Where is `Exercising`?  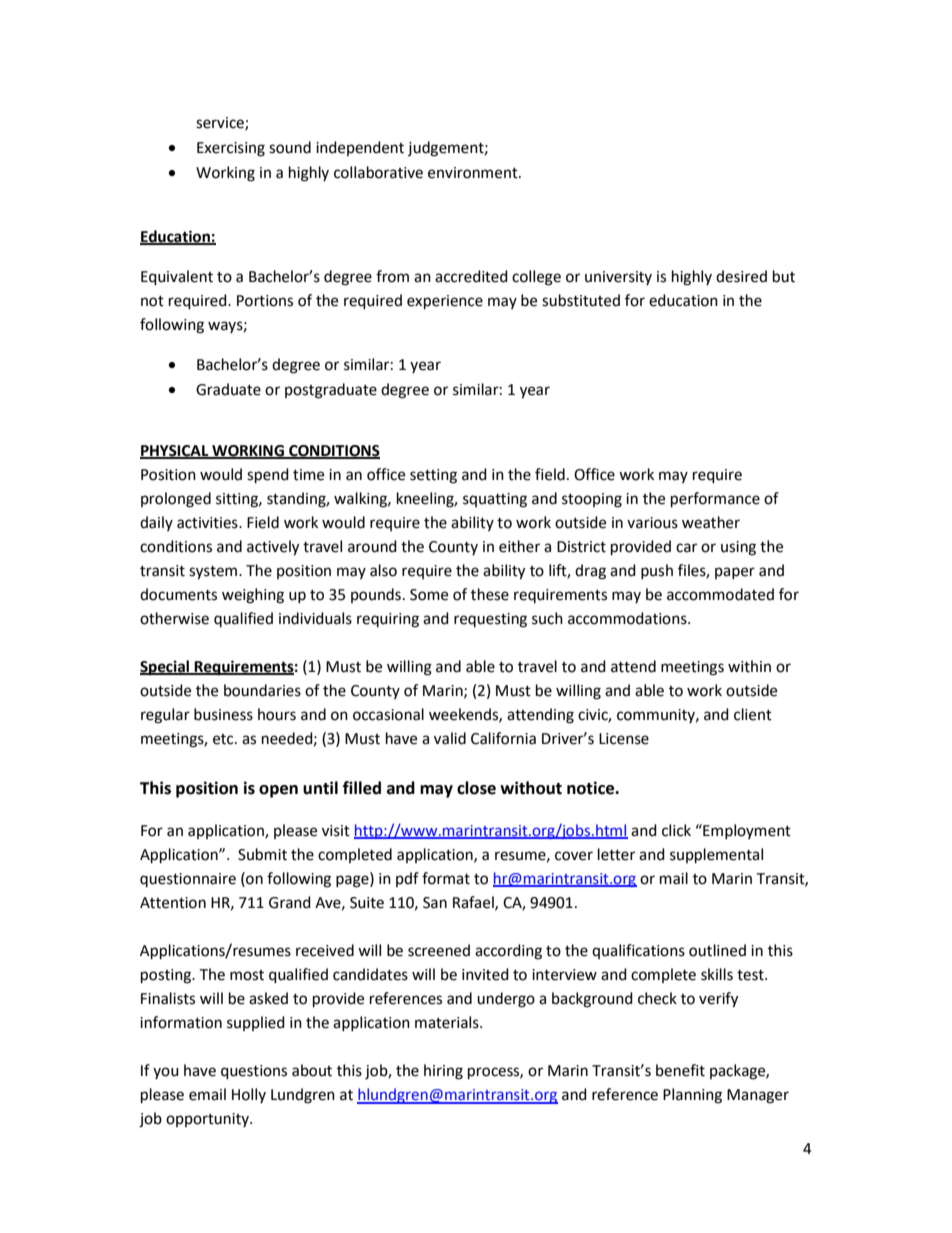
Exercising is located at coordinates (231, 149).
